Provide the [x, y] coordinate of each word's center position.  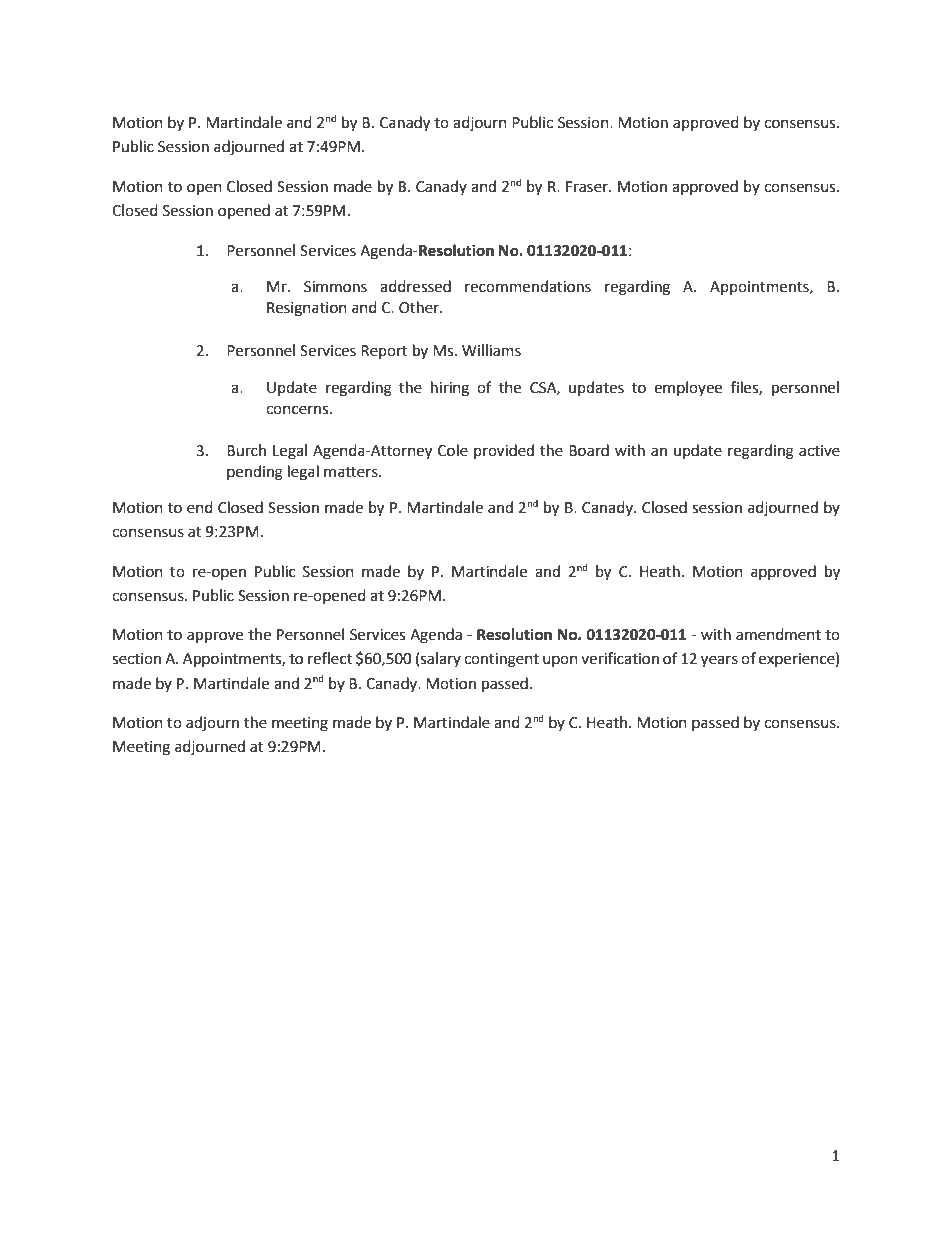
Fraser [588, 187]
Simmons [335, 287]
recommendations [528, 286]
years [719, 661]
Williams [491, 350]
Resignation [307, 309]
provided [504, 451]
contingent [501, 660]
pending [255, 473]
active [819, 451]
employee [688, 388]
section [136, 659]
